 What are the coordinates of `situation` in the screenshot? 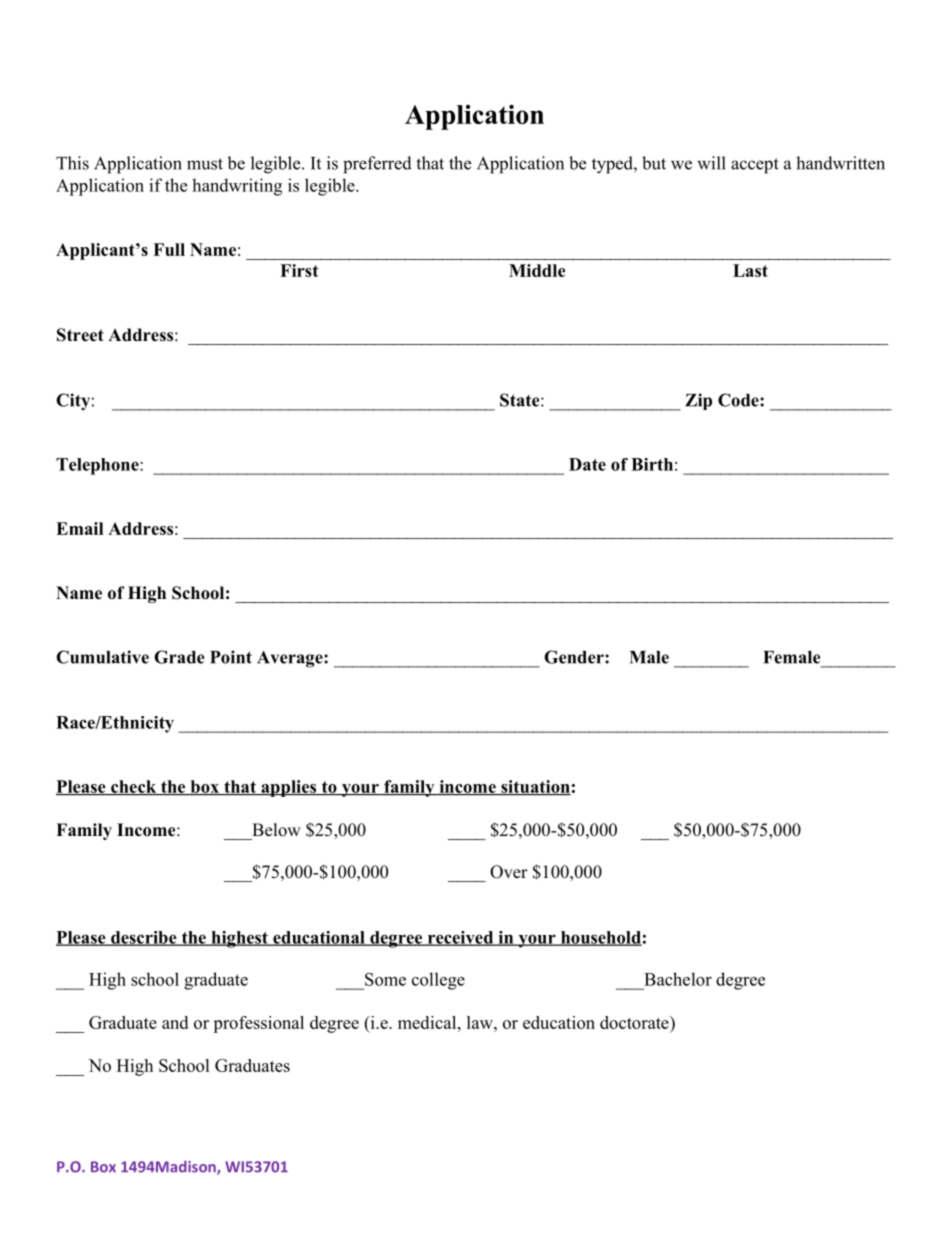 It's located at (535, 787).
